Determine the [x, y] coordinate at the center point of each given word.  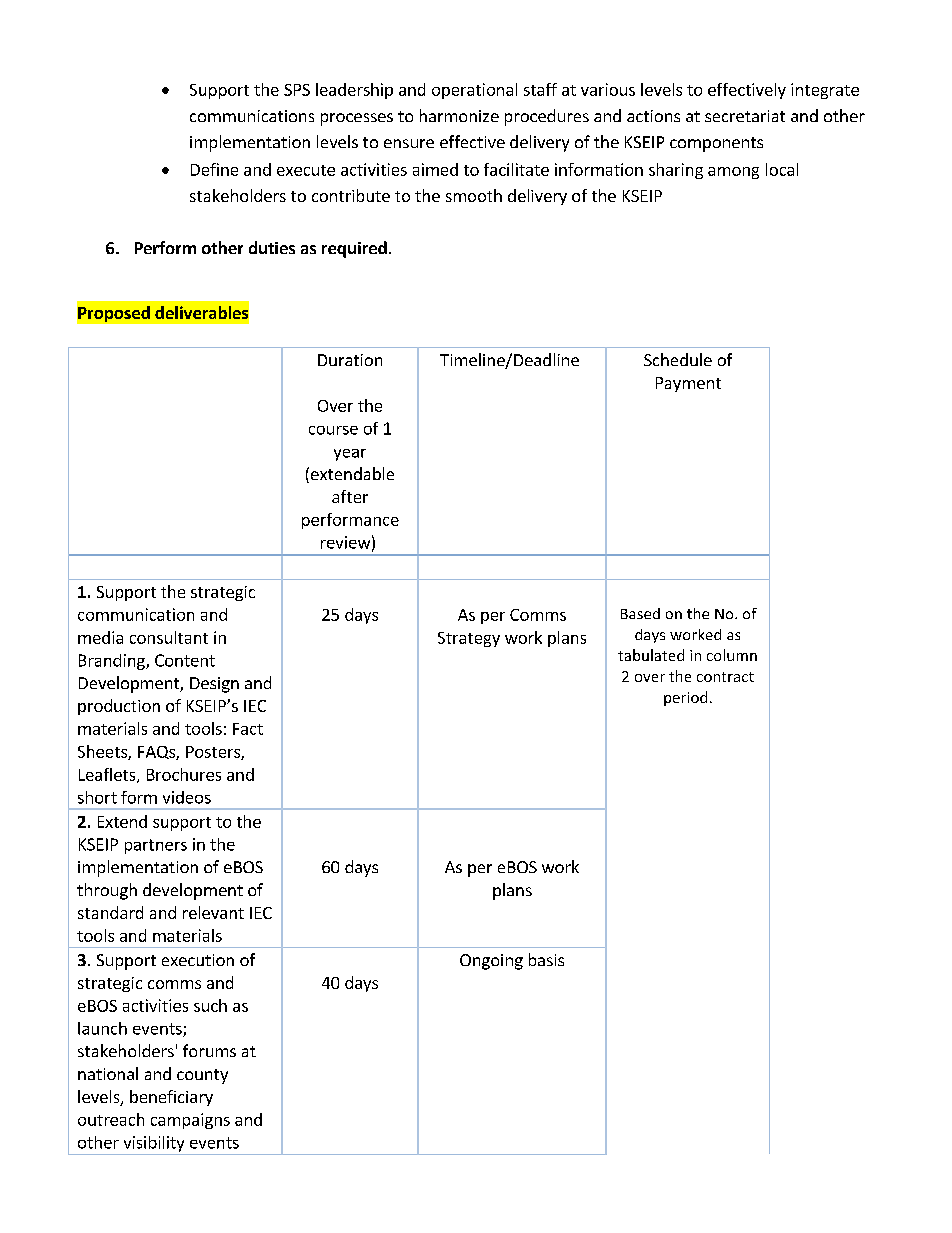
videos [187, 797]
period [685, 698]
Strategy [469, 639]
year [350, 455]
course [333, 430]
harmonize [459, 115]
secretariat [745, 116]
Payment [688, 384]
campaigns [190, 1121]
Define [214, 169]
